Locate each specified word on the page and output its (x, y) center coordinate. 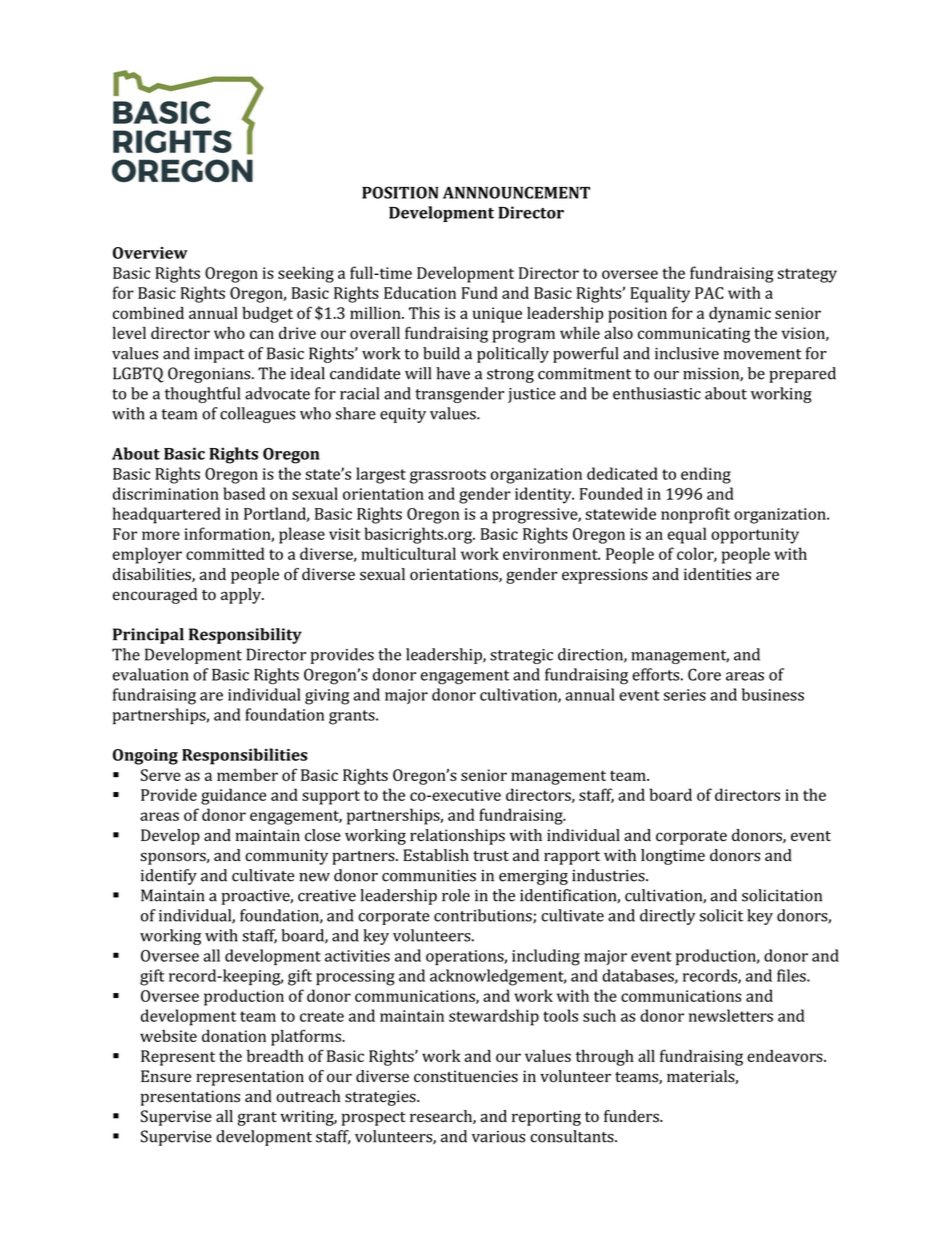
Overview (150, 253)
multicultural (408, 553)
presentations (190, 1098)
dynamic (740, 315)
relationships (457, 837)
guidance (233, 796)
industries (609, 875)
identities (717, 574)
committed (225, 553)
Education (420, 292)
